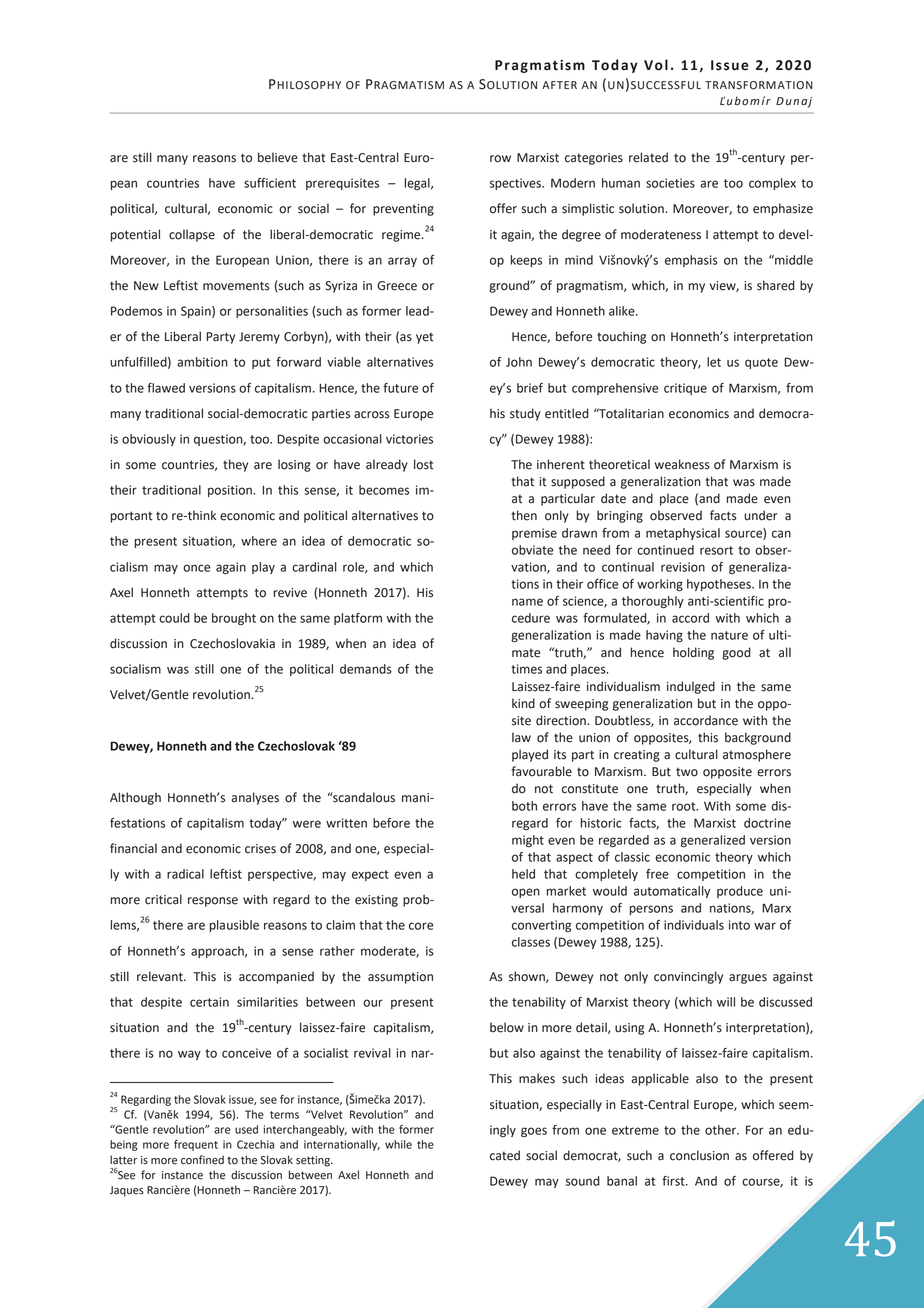 This screenshot has height=1308, width=924. What do you see at coordinates (421, 926) in the screenshot?
I see `core` at bounding box center [421, 926].
